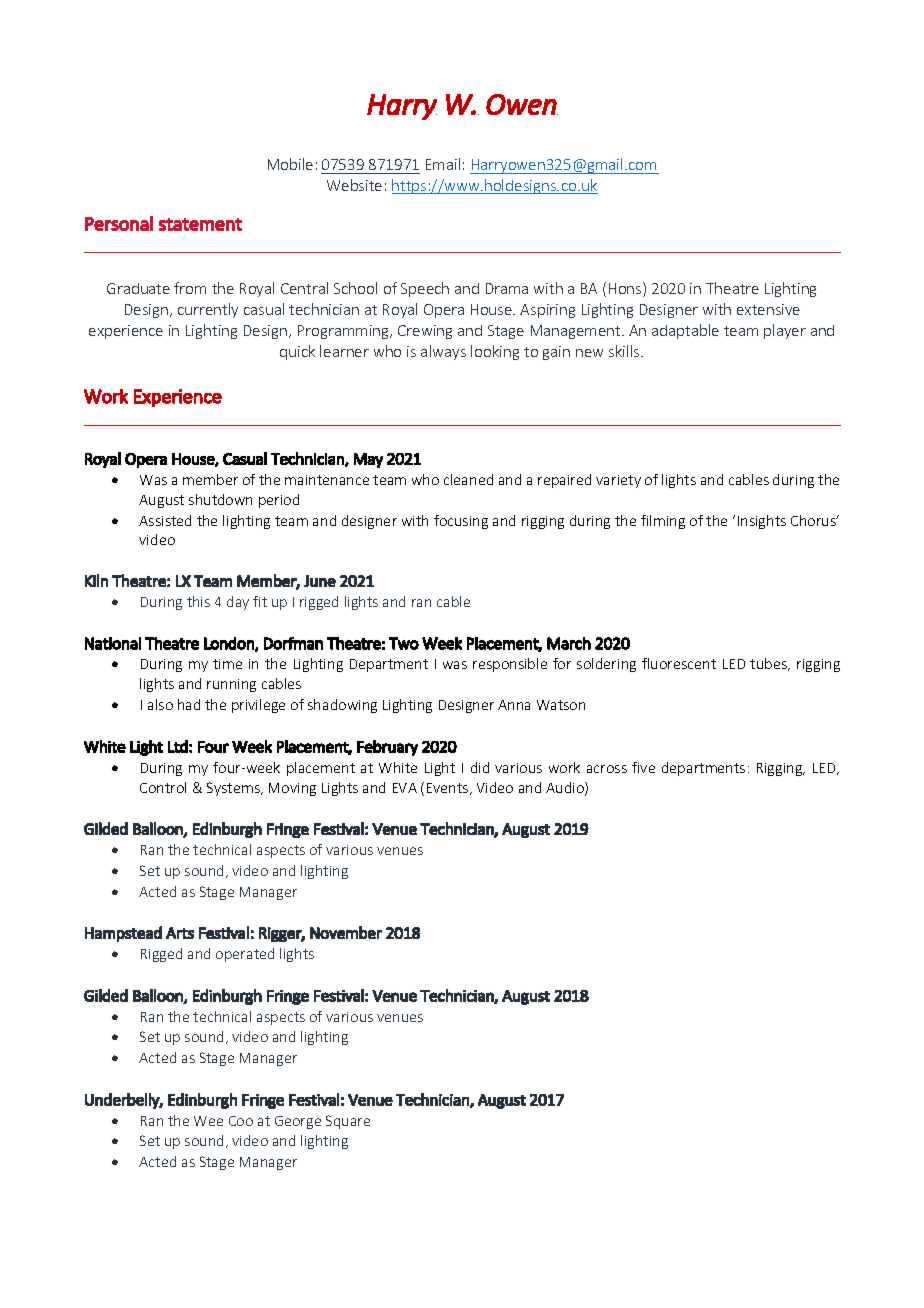 Image resolution: width=924 pixels, height=1308 pixels. What do you see at coordinates (643, 767) in the page?
I see `five` at bounding box center [643, 767].
